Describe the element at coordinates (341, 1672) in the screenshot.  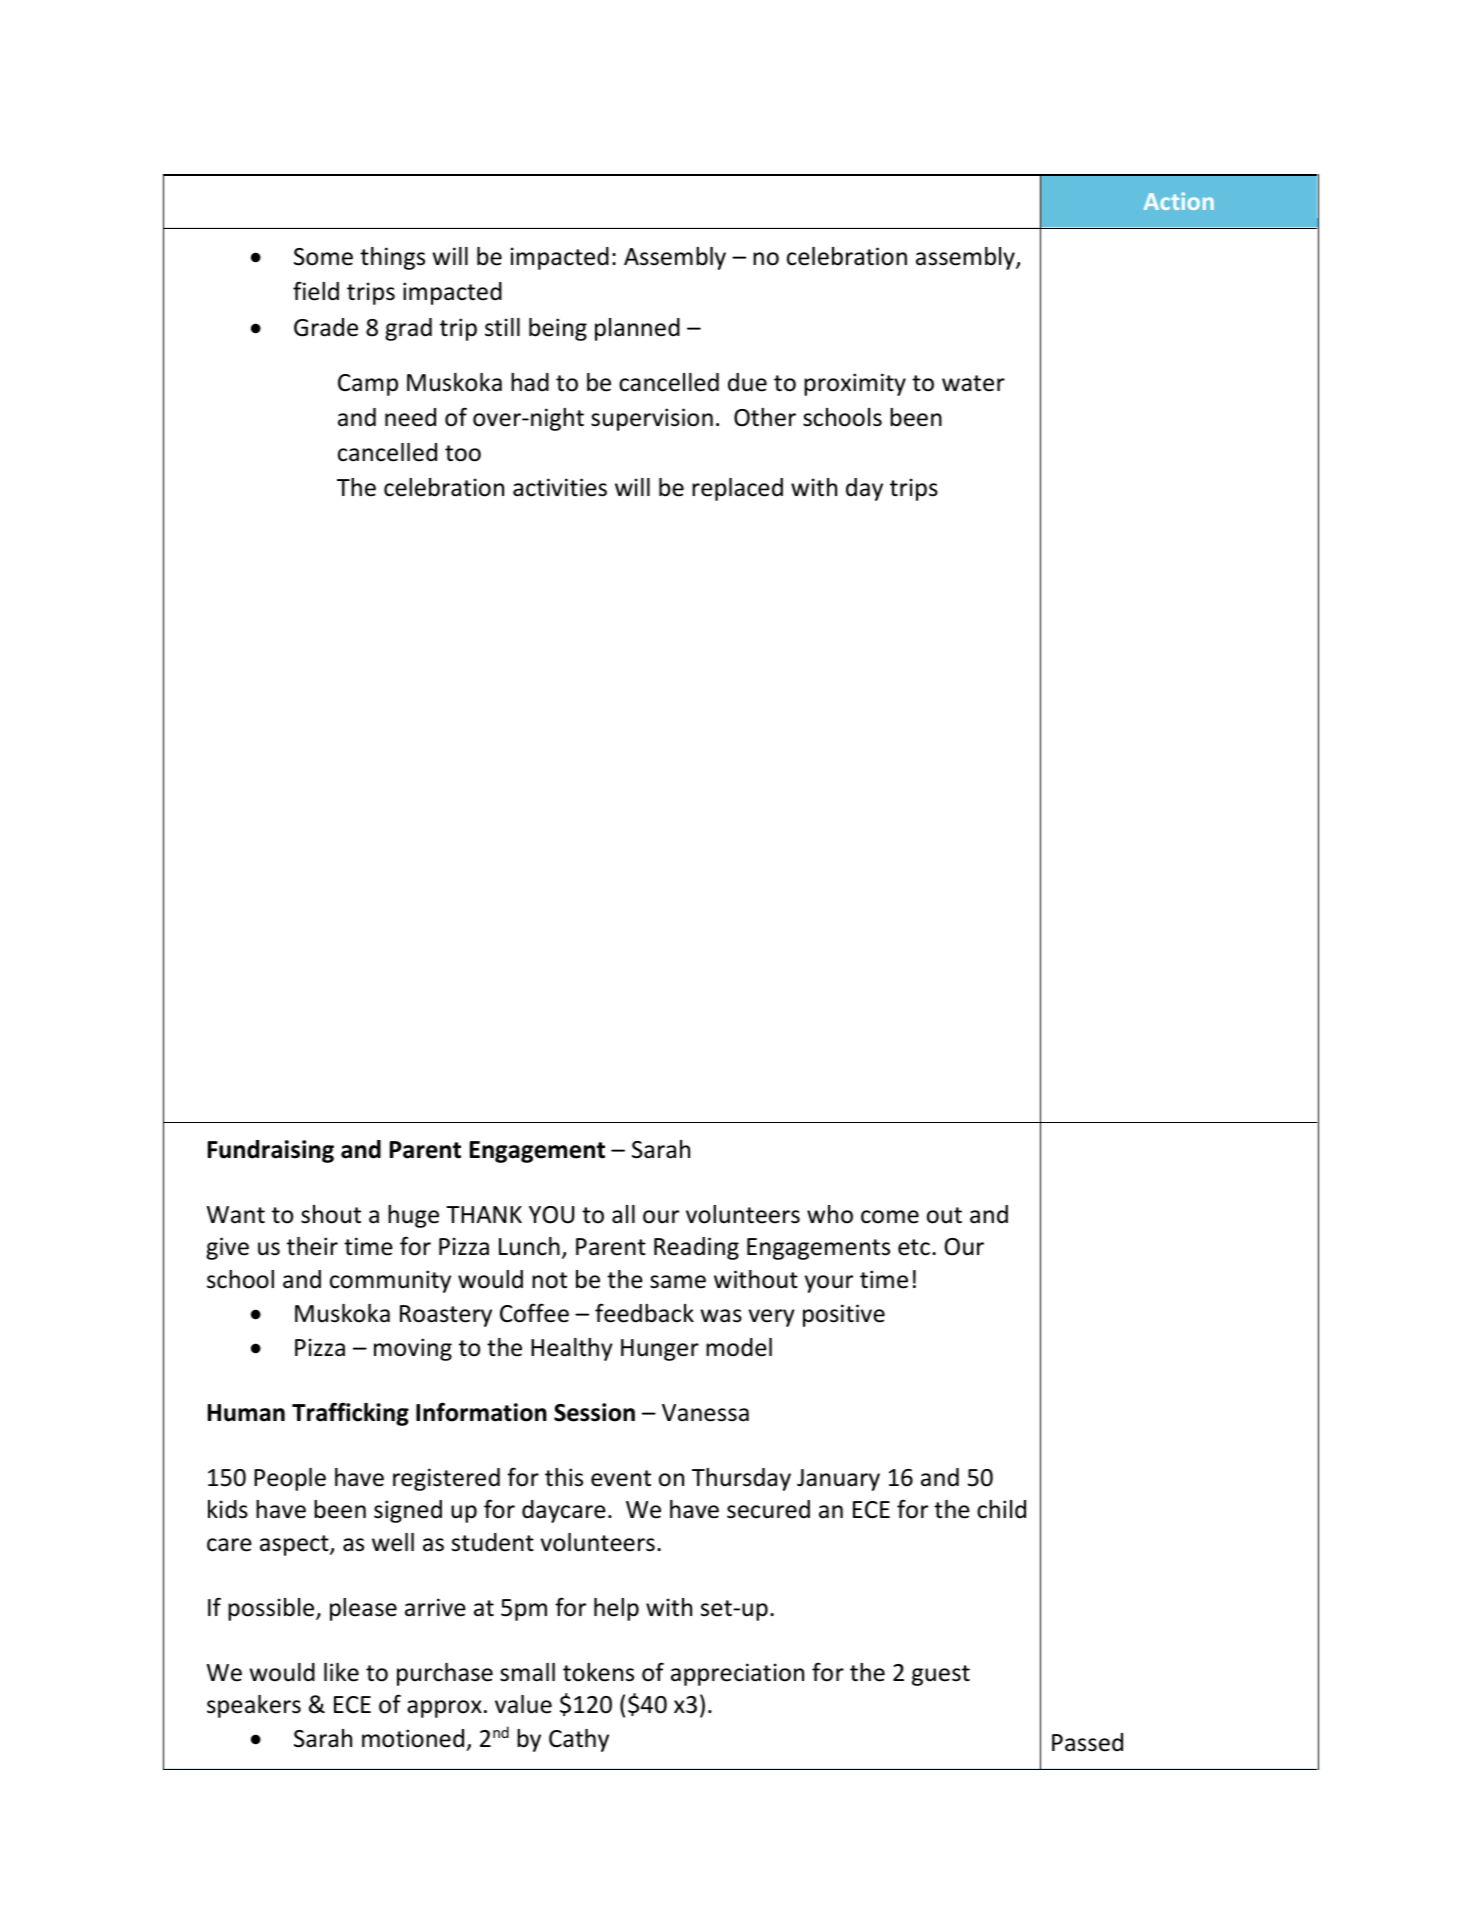
I see `like` at that location.
